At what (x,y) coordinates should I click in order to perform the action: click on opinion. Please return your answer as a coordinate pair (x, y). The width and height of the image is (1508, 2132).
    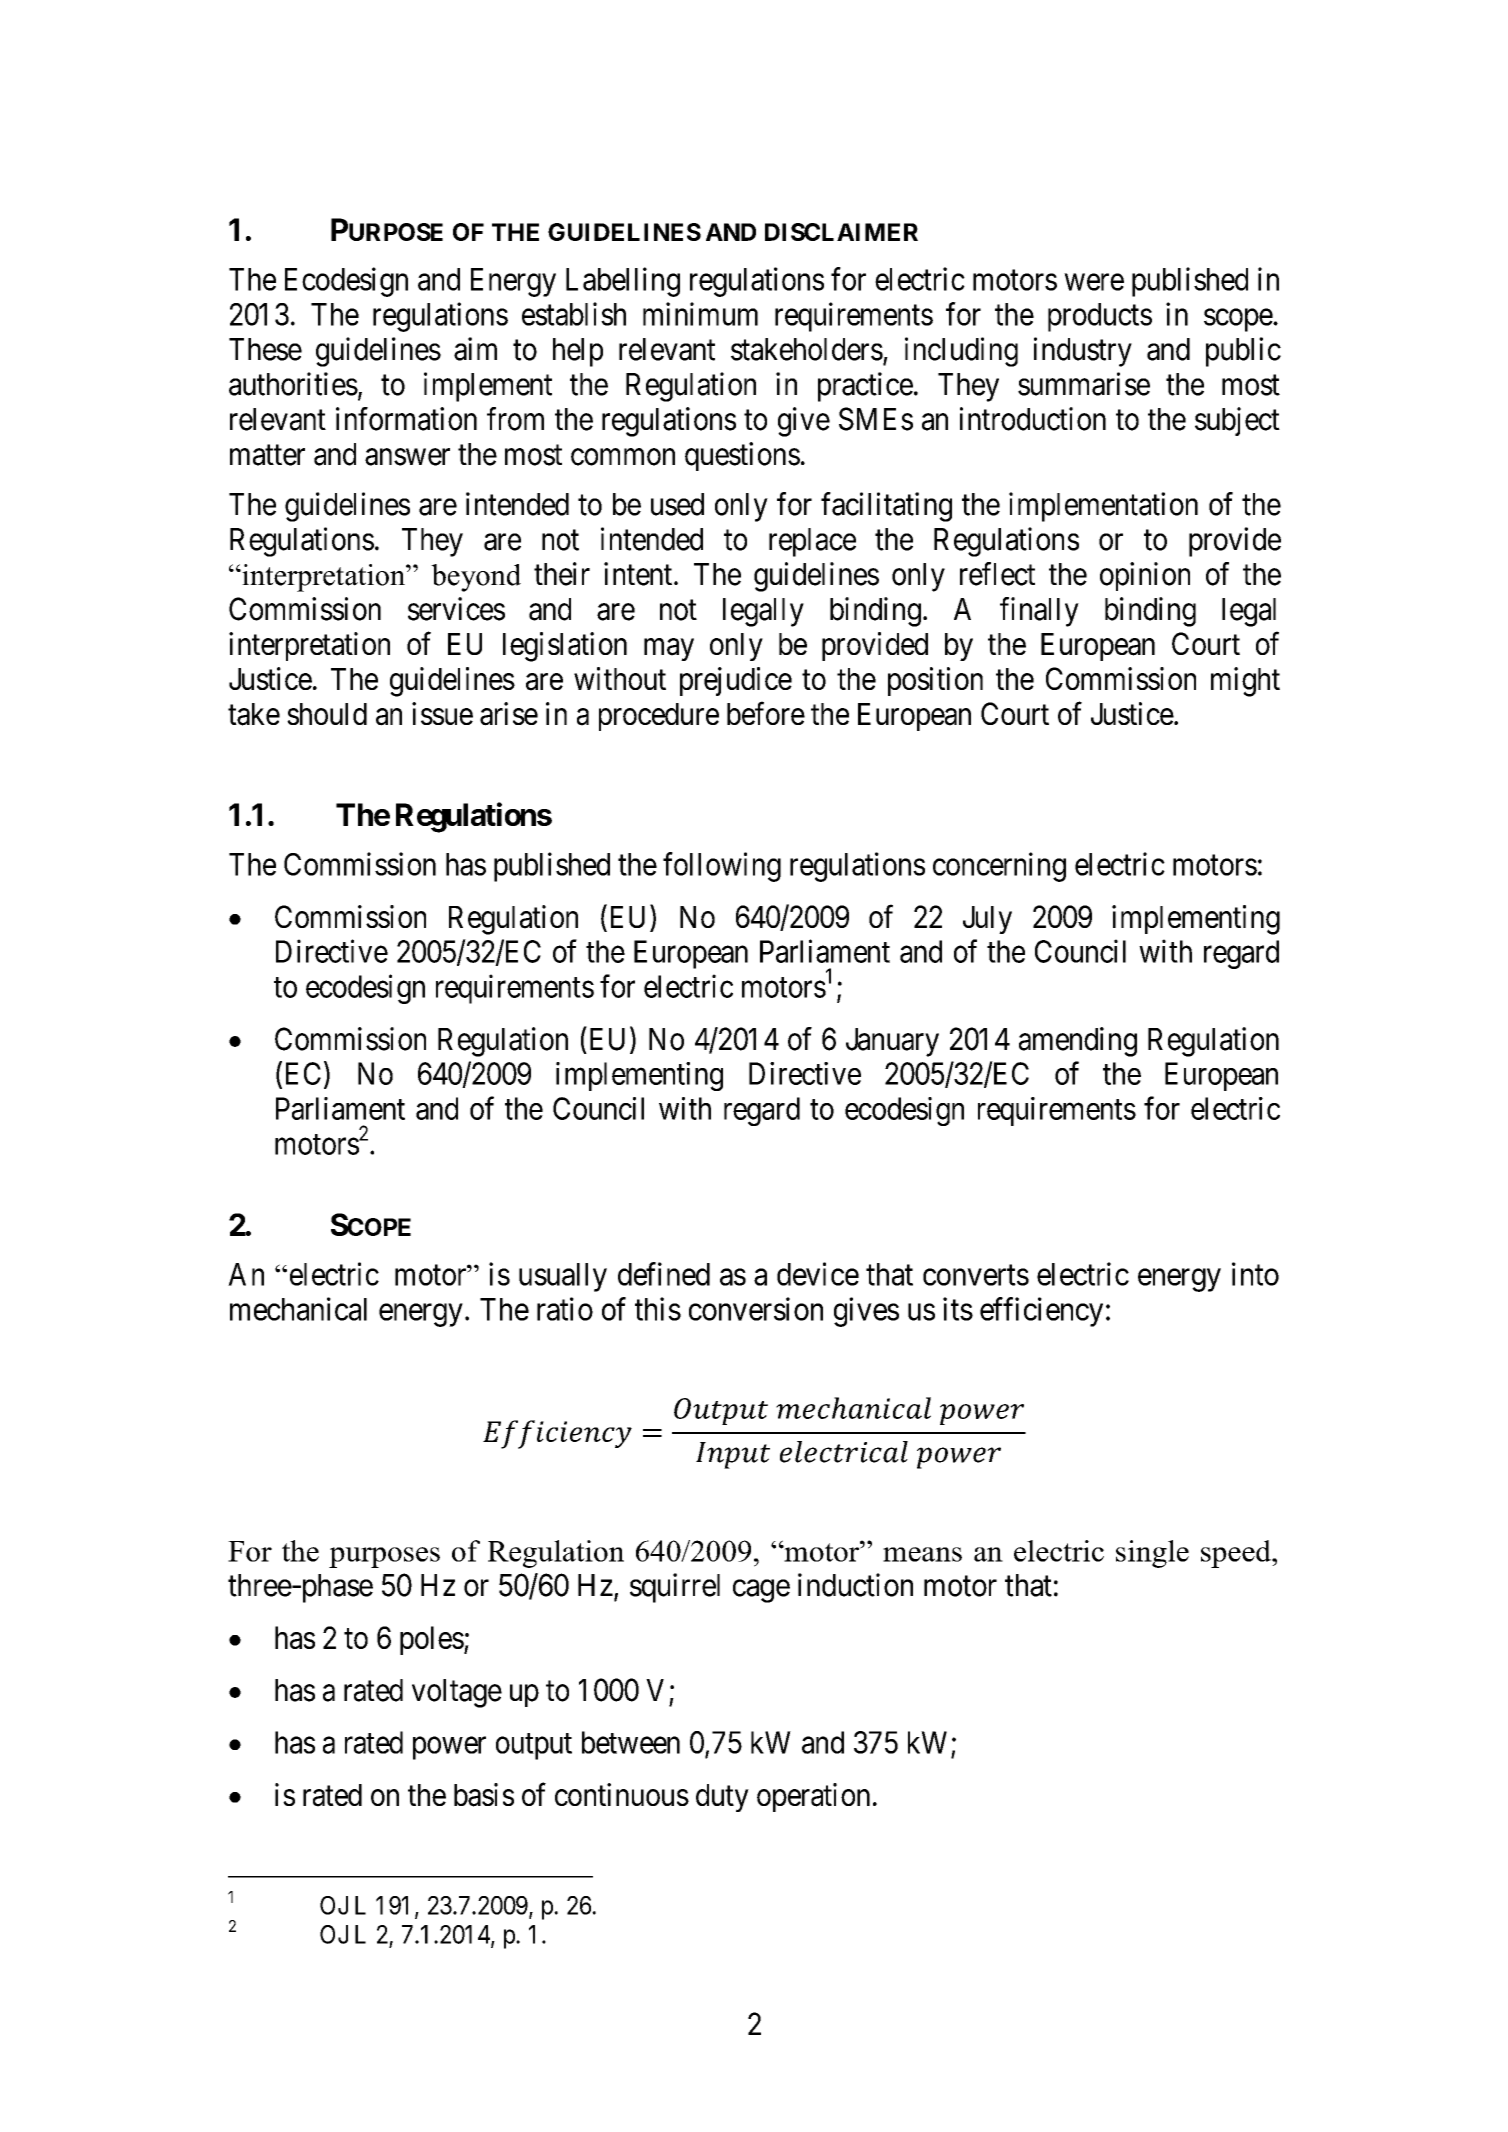
    Looking at the image, I should click on (1145, 576).
